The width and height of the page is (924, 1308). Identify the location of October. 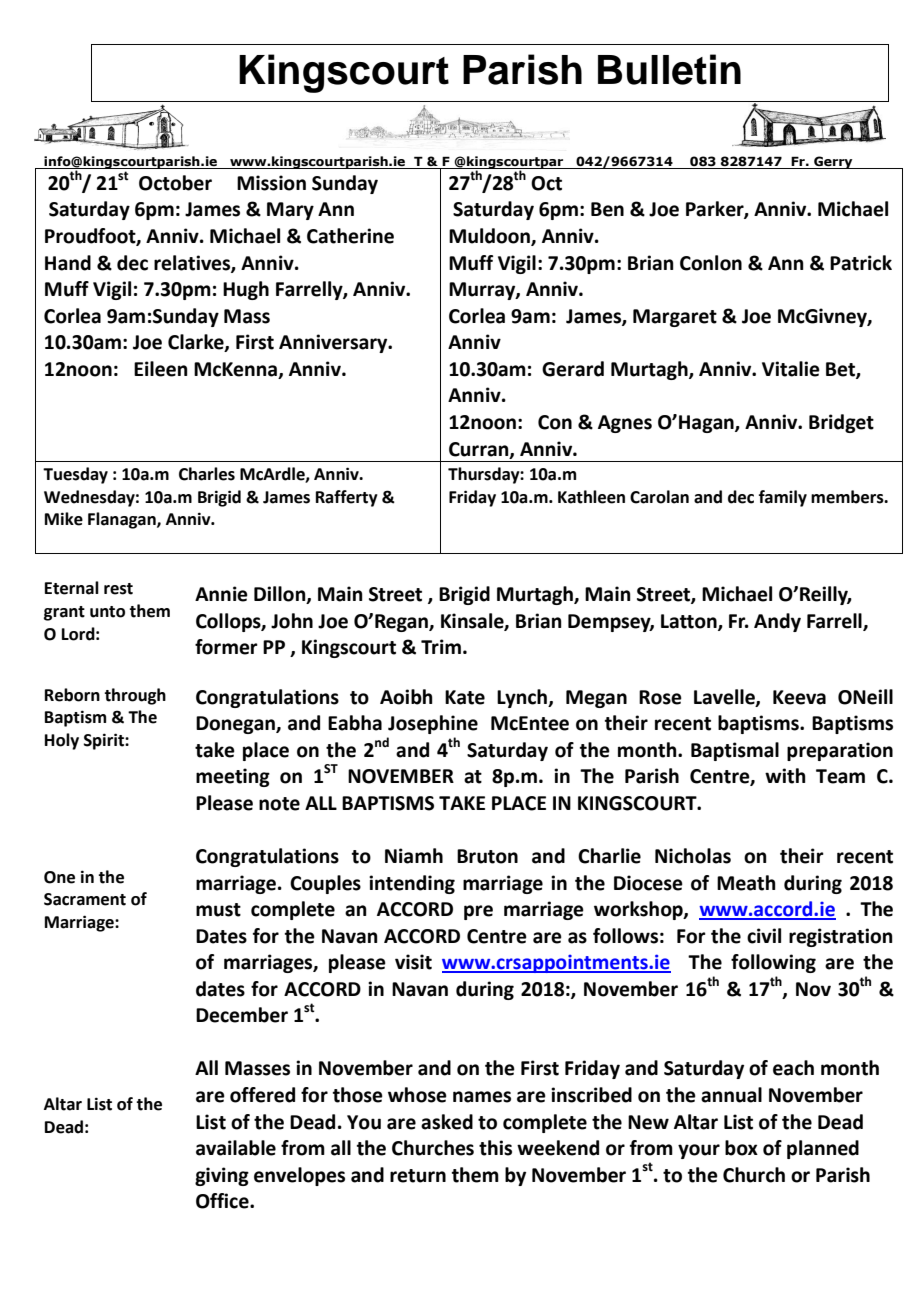
(175, 183).
